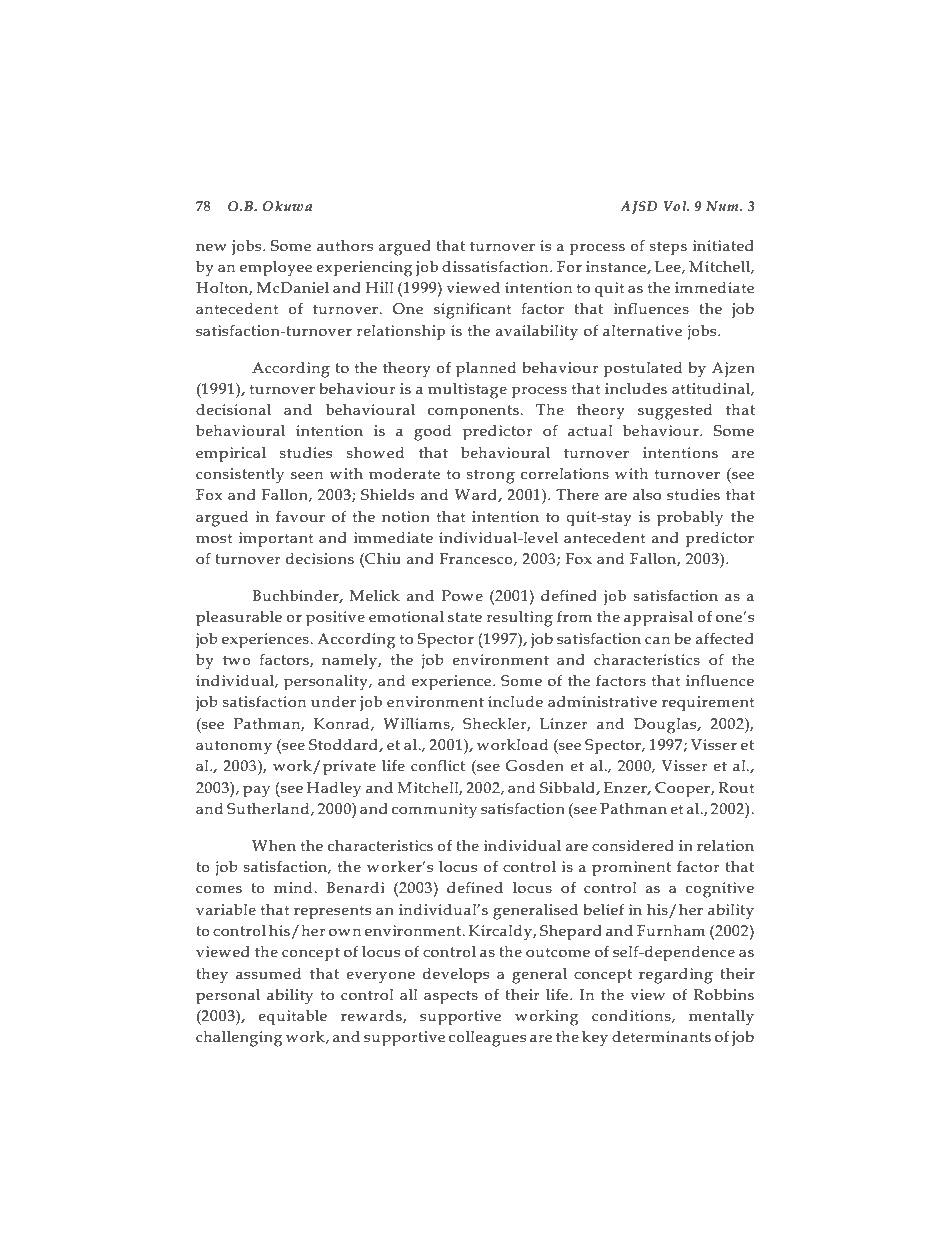 The image size is (952, 1233). What do you see at coordinates (708, 703) in the screenshot?
I see `requirement` at bounding box center [708, 703].
